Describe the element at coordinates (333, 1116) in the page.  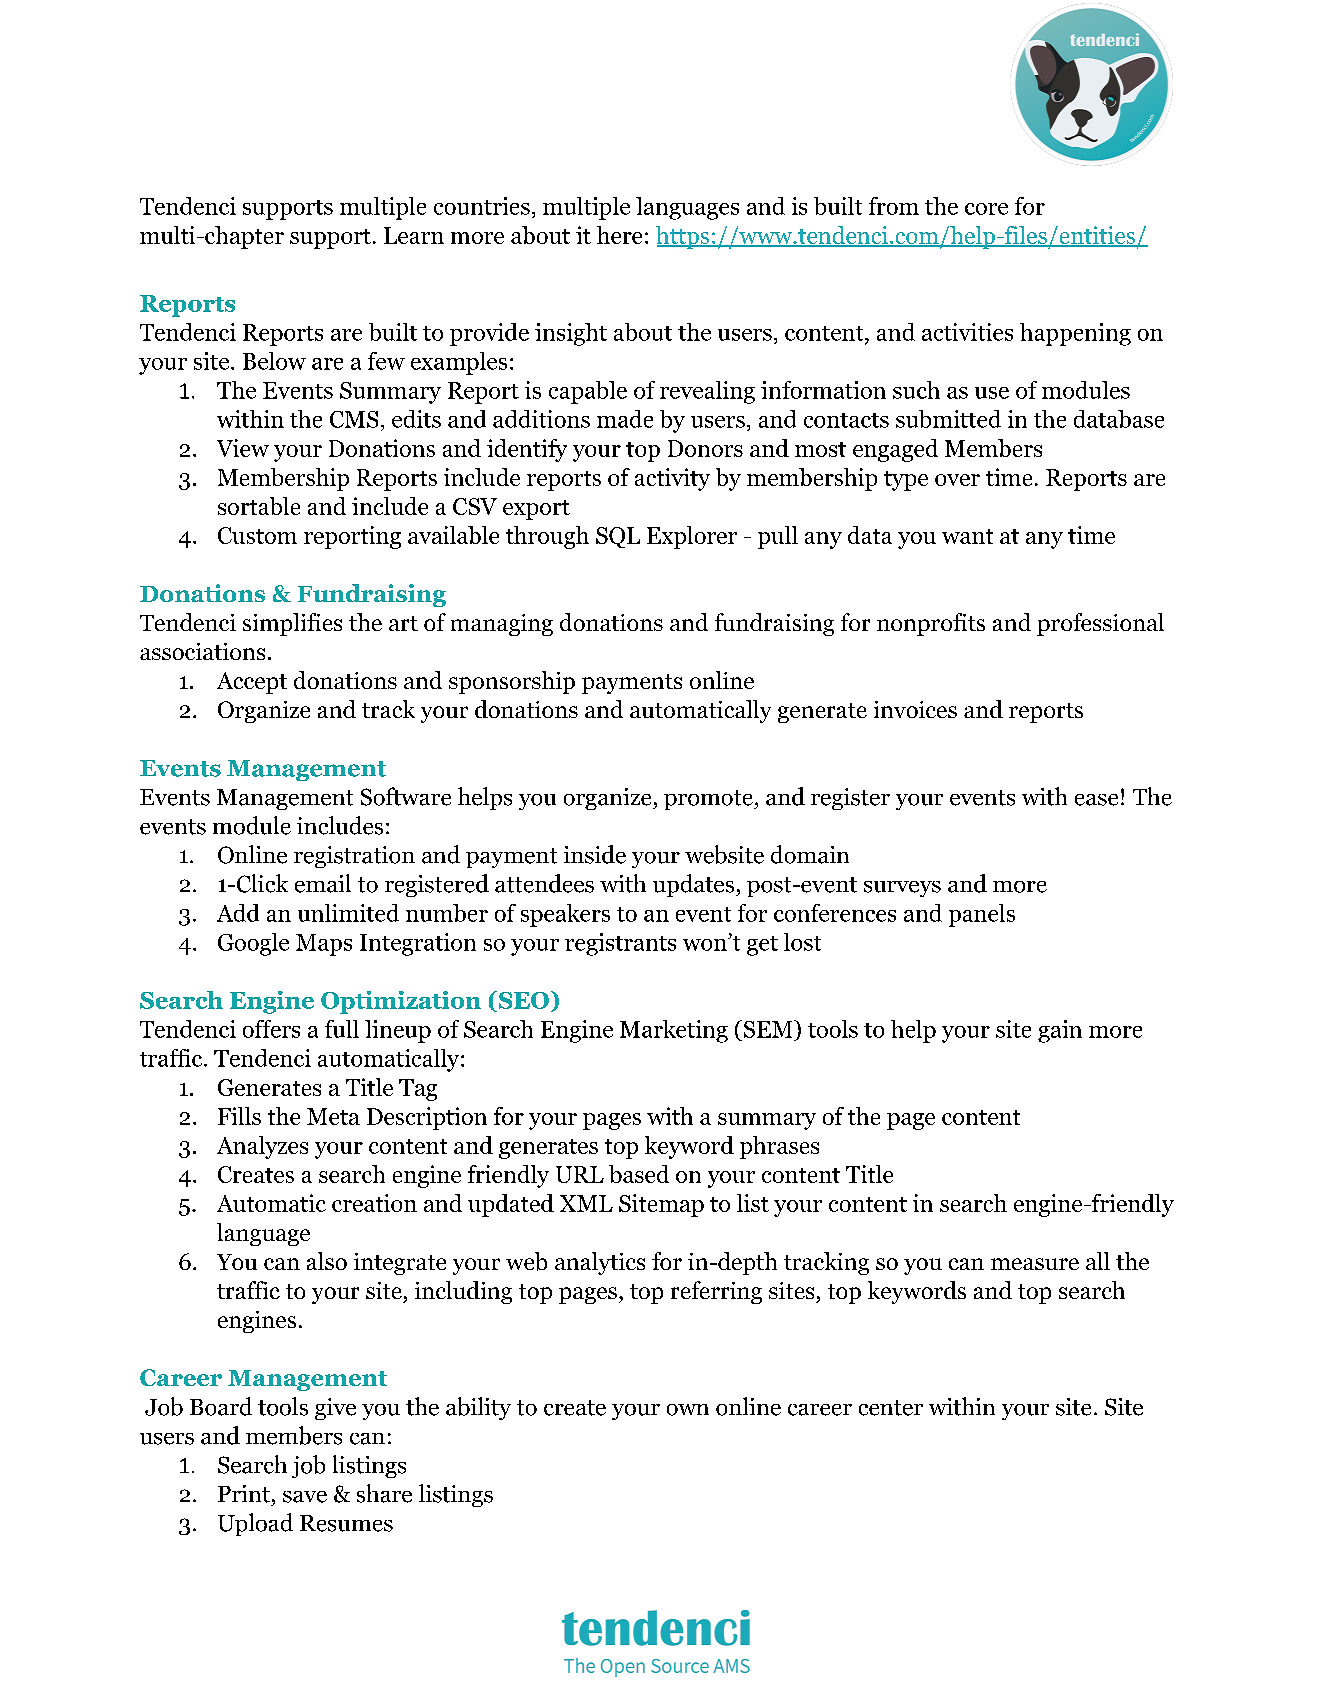
I see `Meta` at that location.
